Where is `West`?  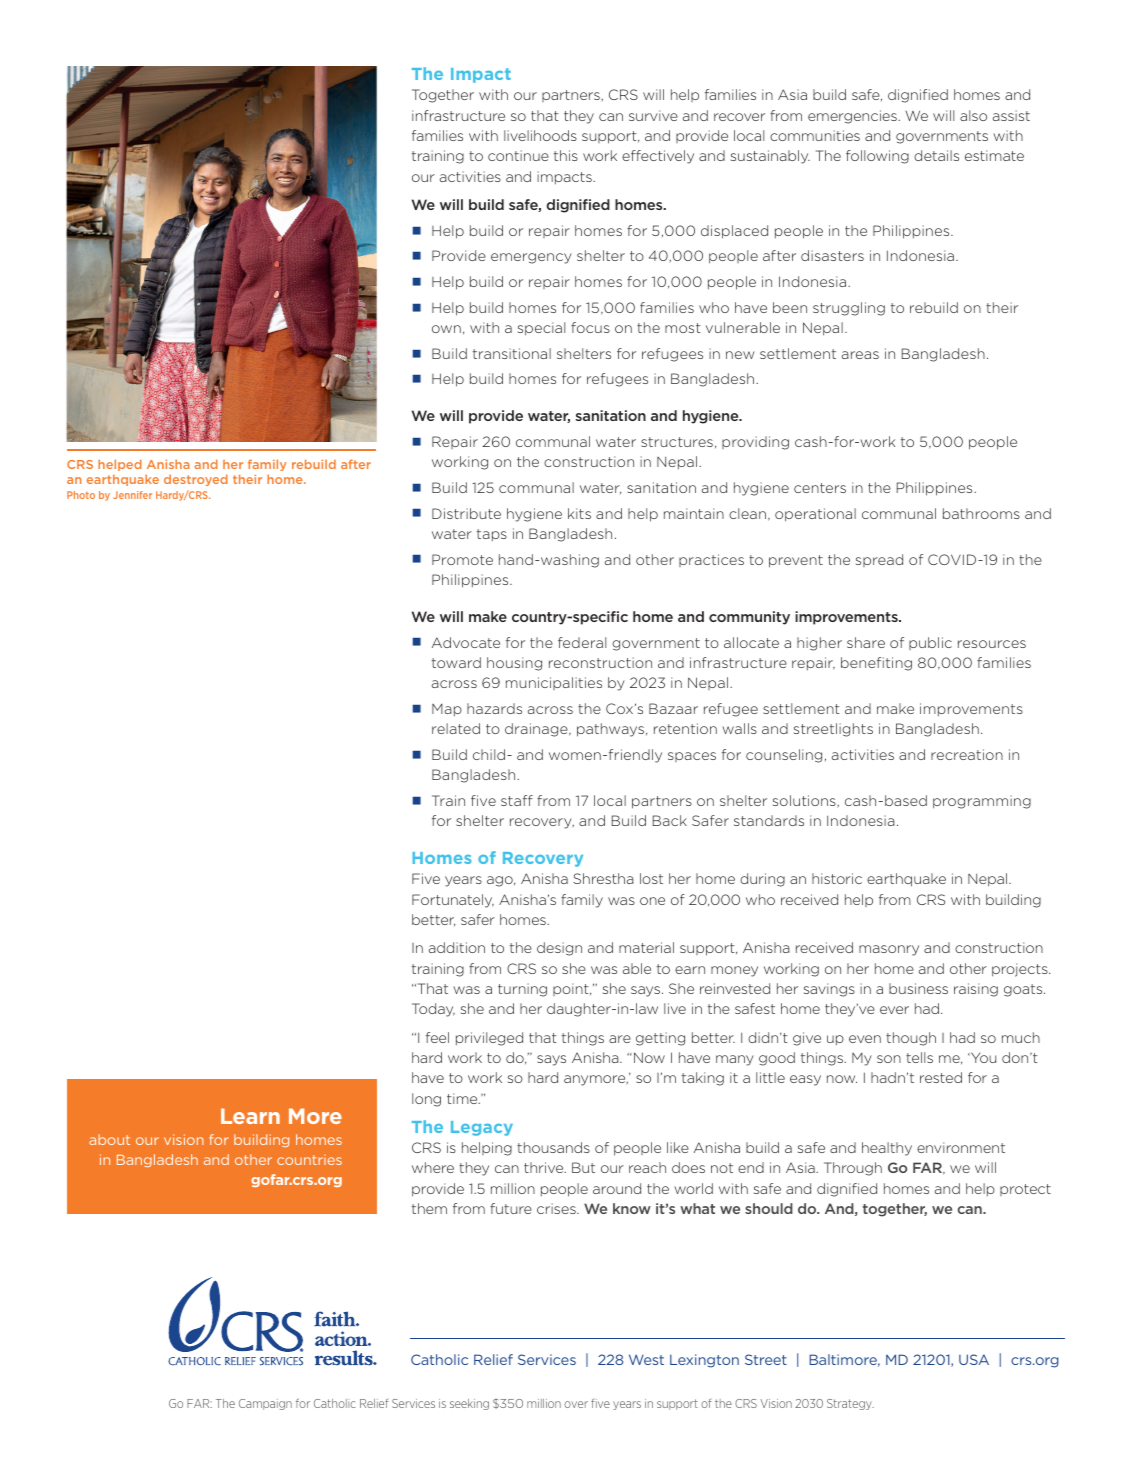
West is located at coordinates (646, 1359).
